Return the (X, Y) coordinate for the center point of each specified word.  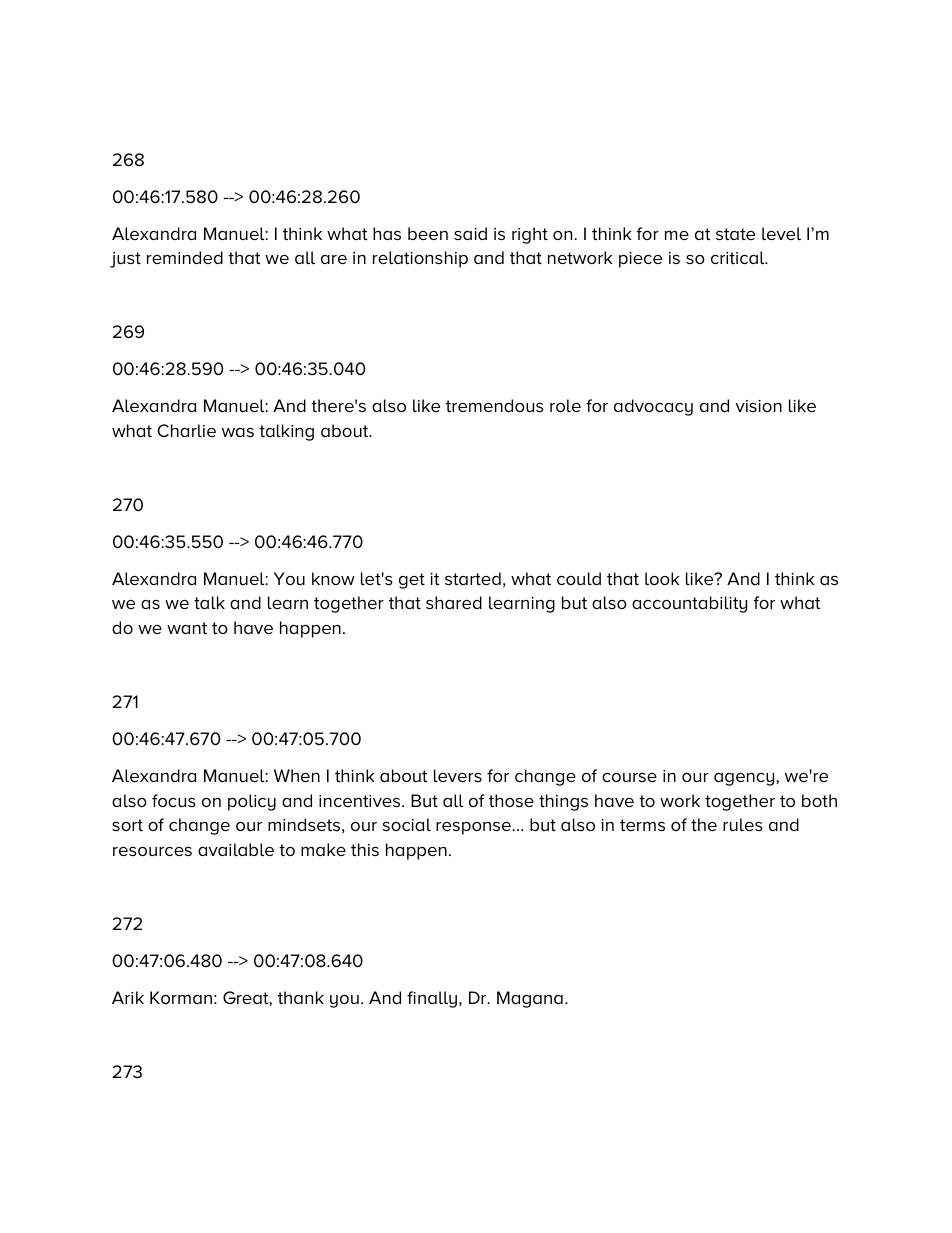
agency (745, 779)
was (238, 433)
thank (301, 998)
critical (739, 257)
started (473, 579)
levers (458, 775)
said (470, 233)
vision (758, 406)
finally (433, 999)
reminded (185, 257)
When (297, 775)
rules (743, 824)
